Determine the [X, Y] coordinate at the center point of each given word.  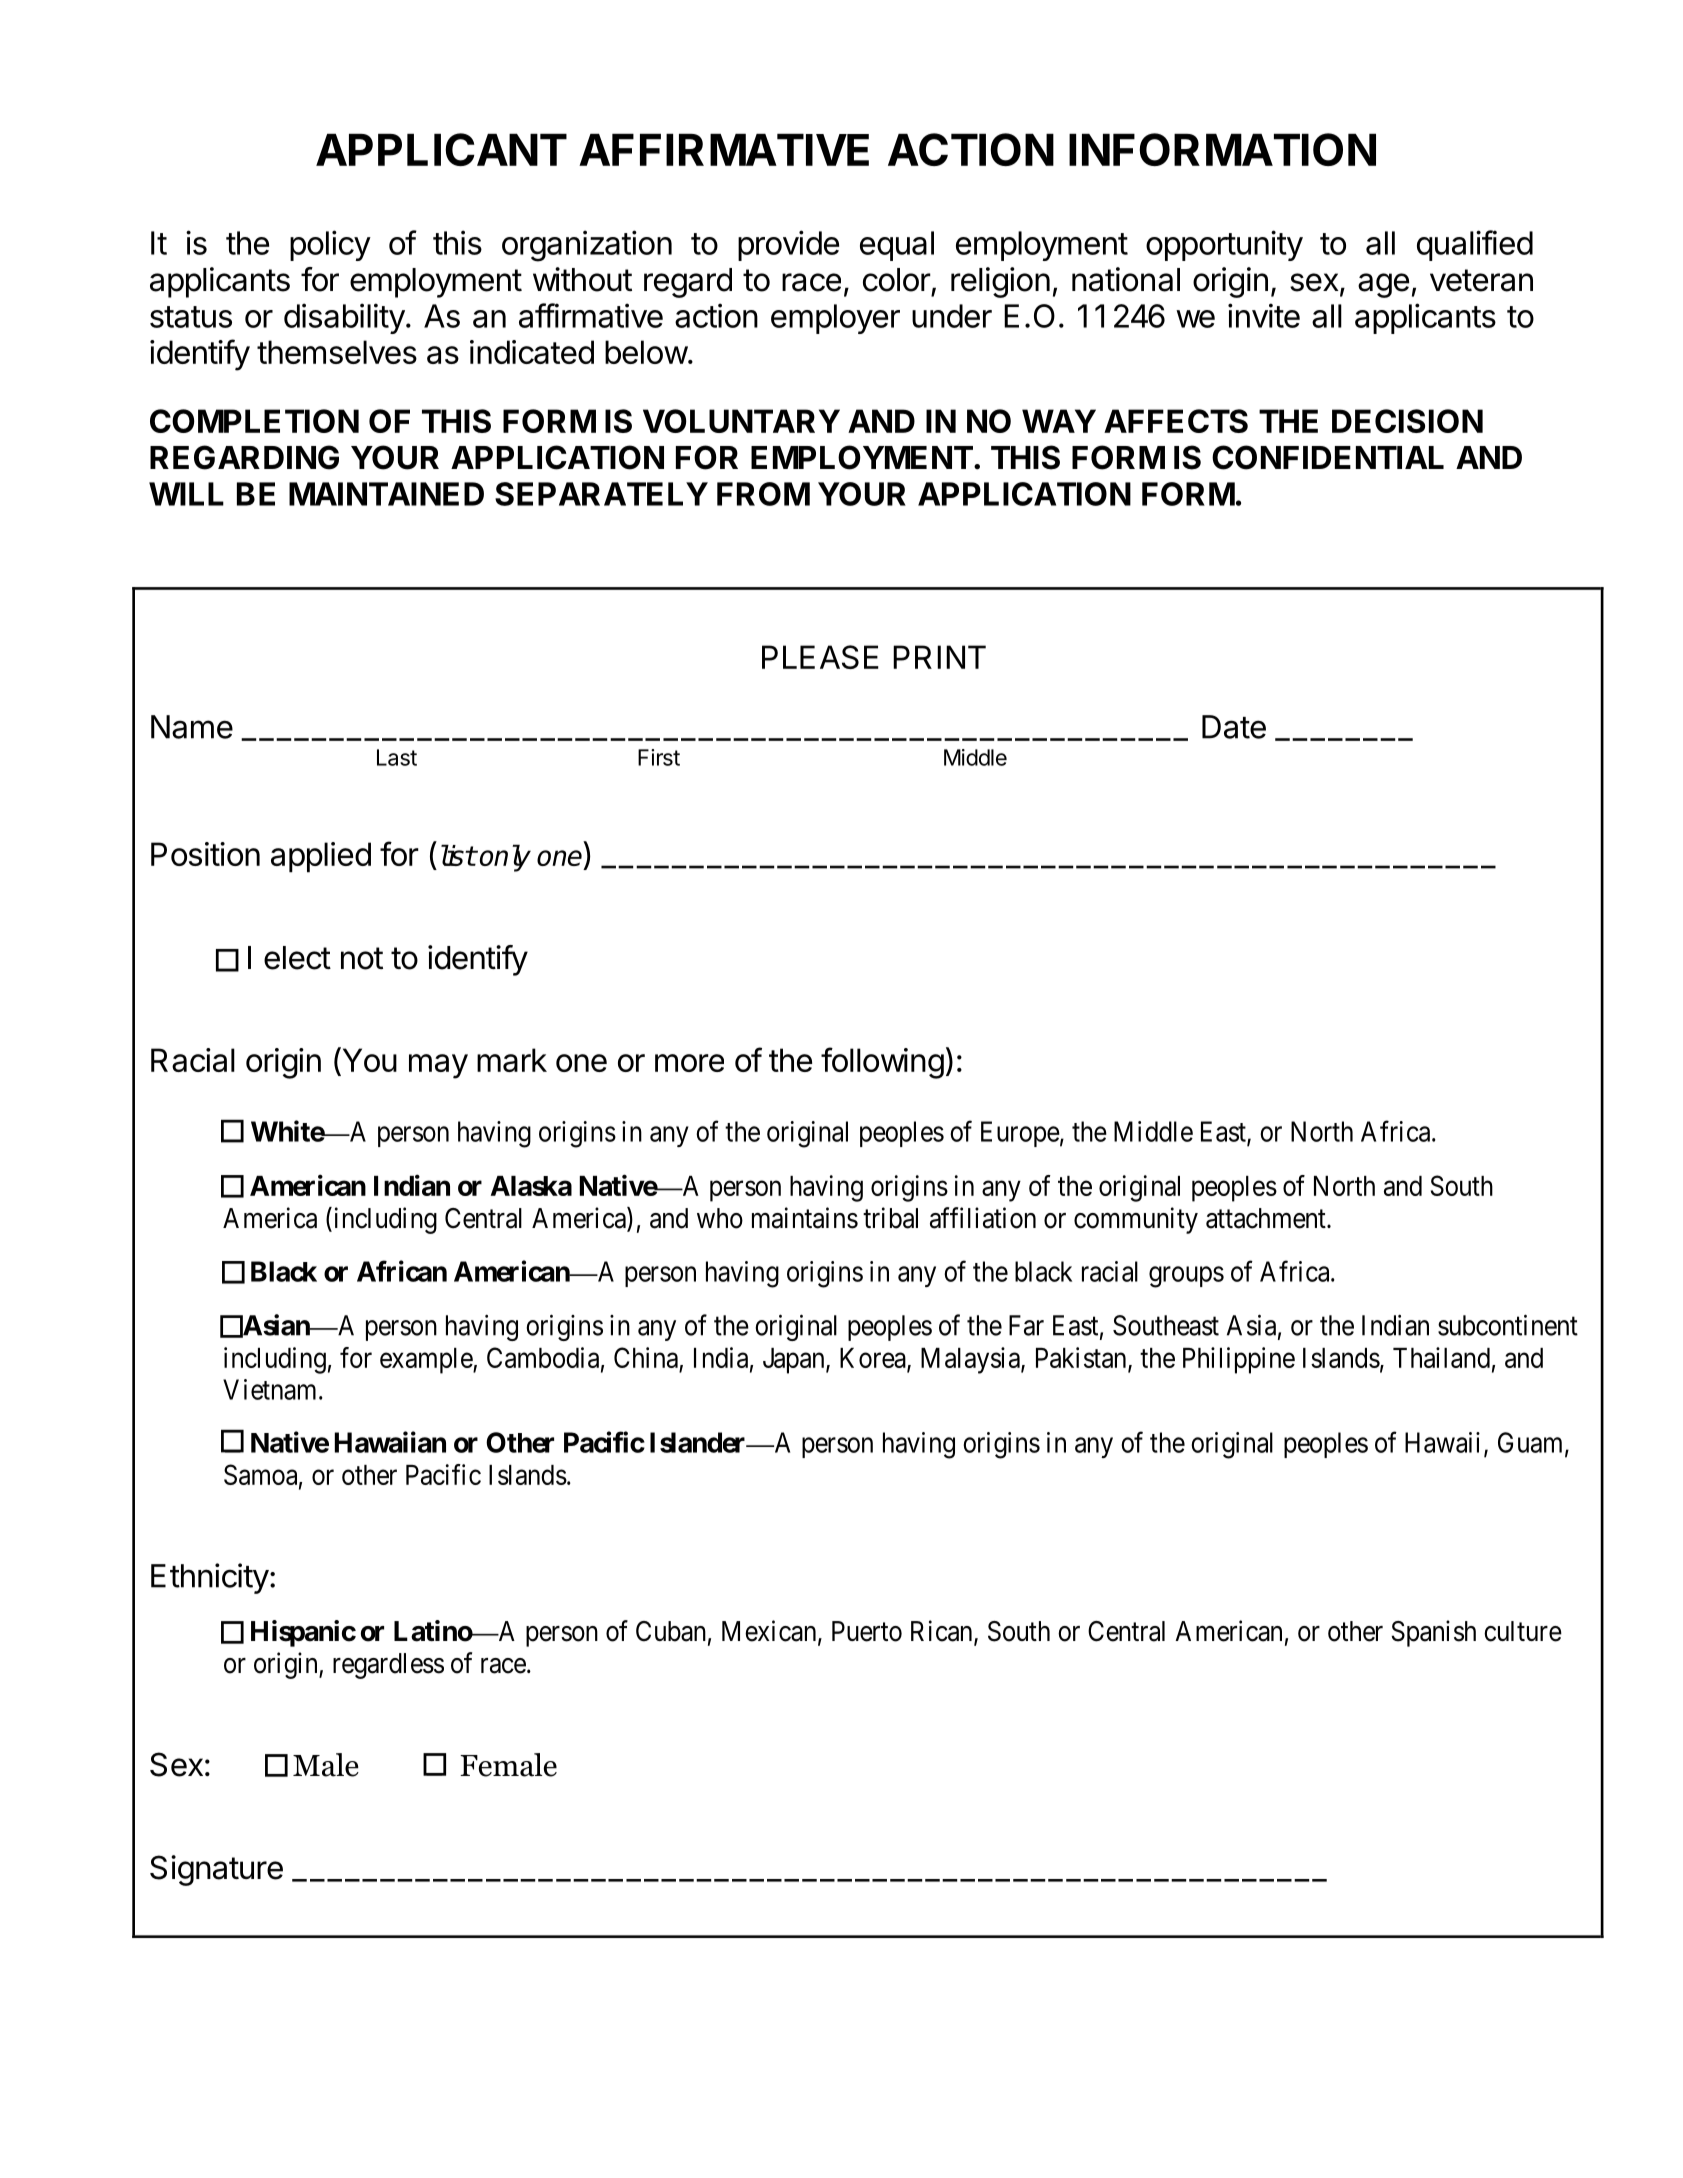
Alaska [531, 1186]
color [897, 280]
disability [344, 318]
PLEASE [820, 657]
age [1383, 285]
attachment [1267, 1218]
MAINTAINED [386, 494]
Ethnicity [210, 1578]
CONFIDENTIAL [1328, 457]
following [882, 1063]
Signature [216, 1870]
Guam [1532, 1443]
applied [321, 857]
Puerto [867, 1631]
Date [1234, 727]
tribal [890, 1218]
